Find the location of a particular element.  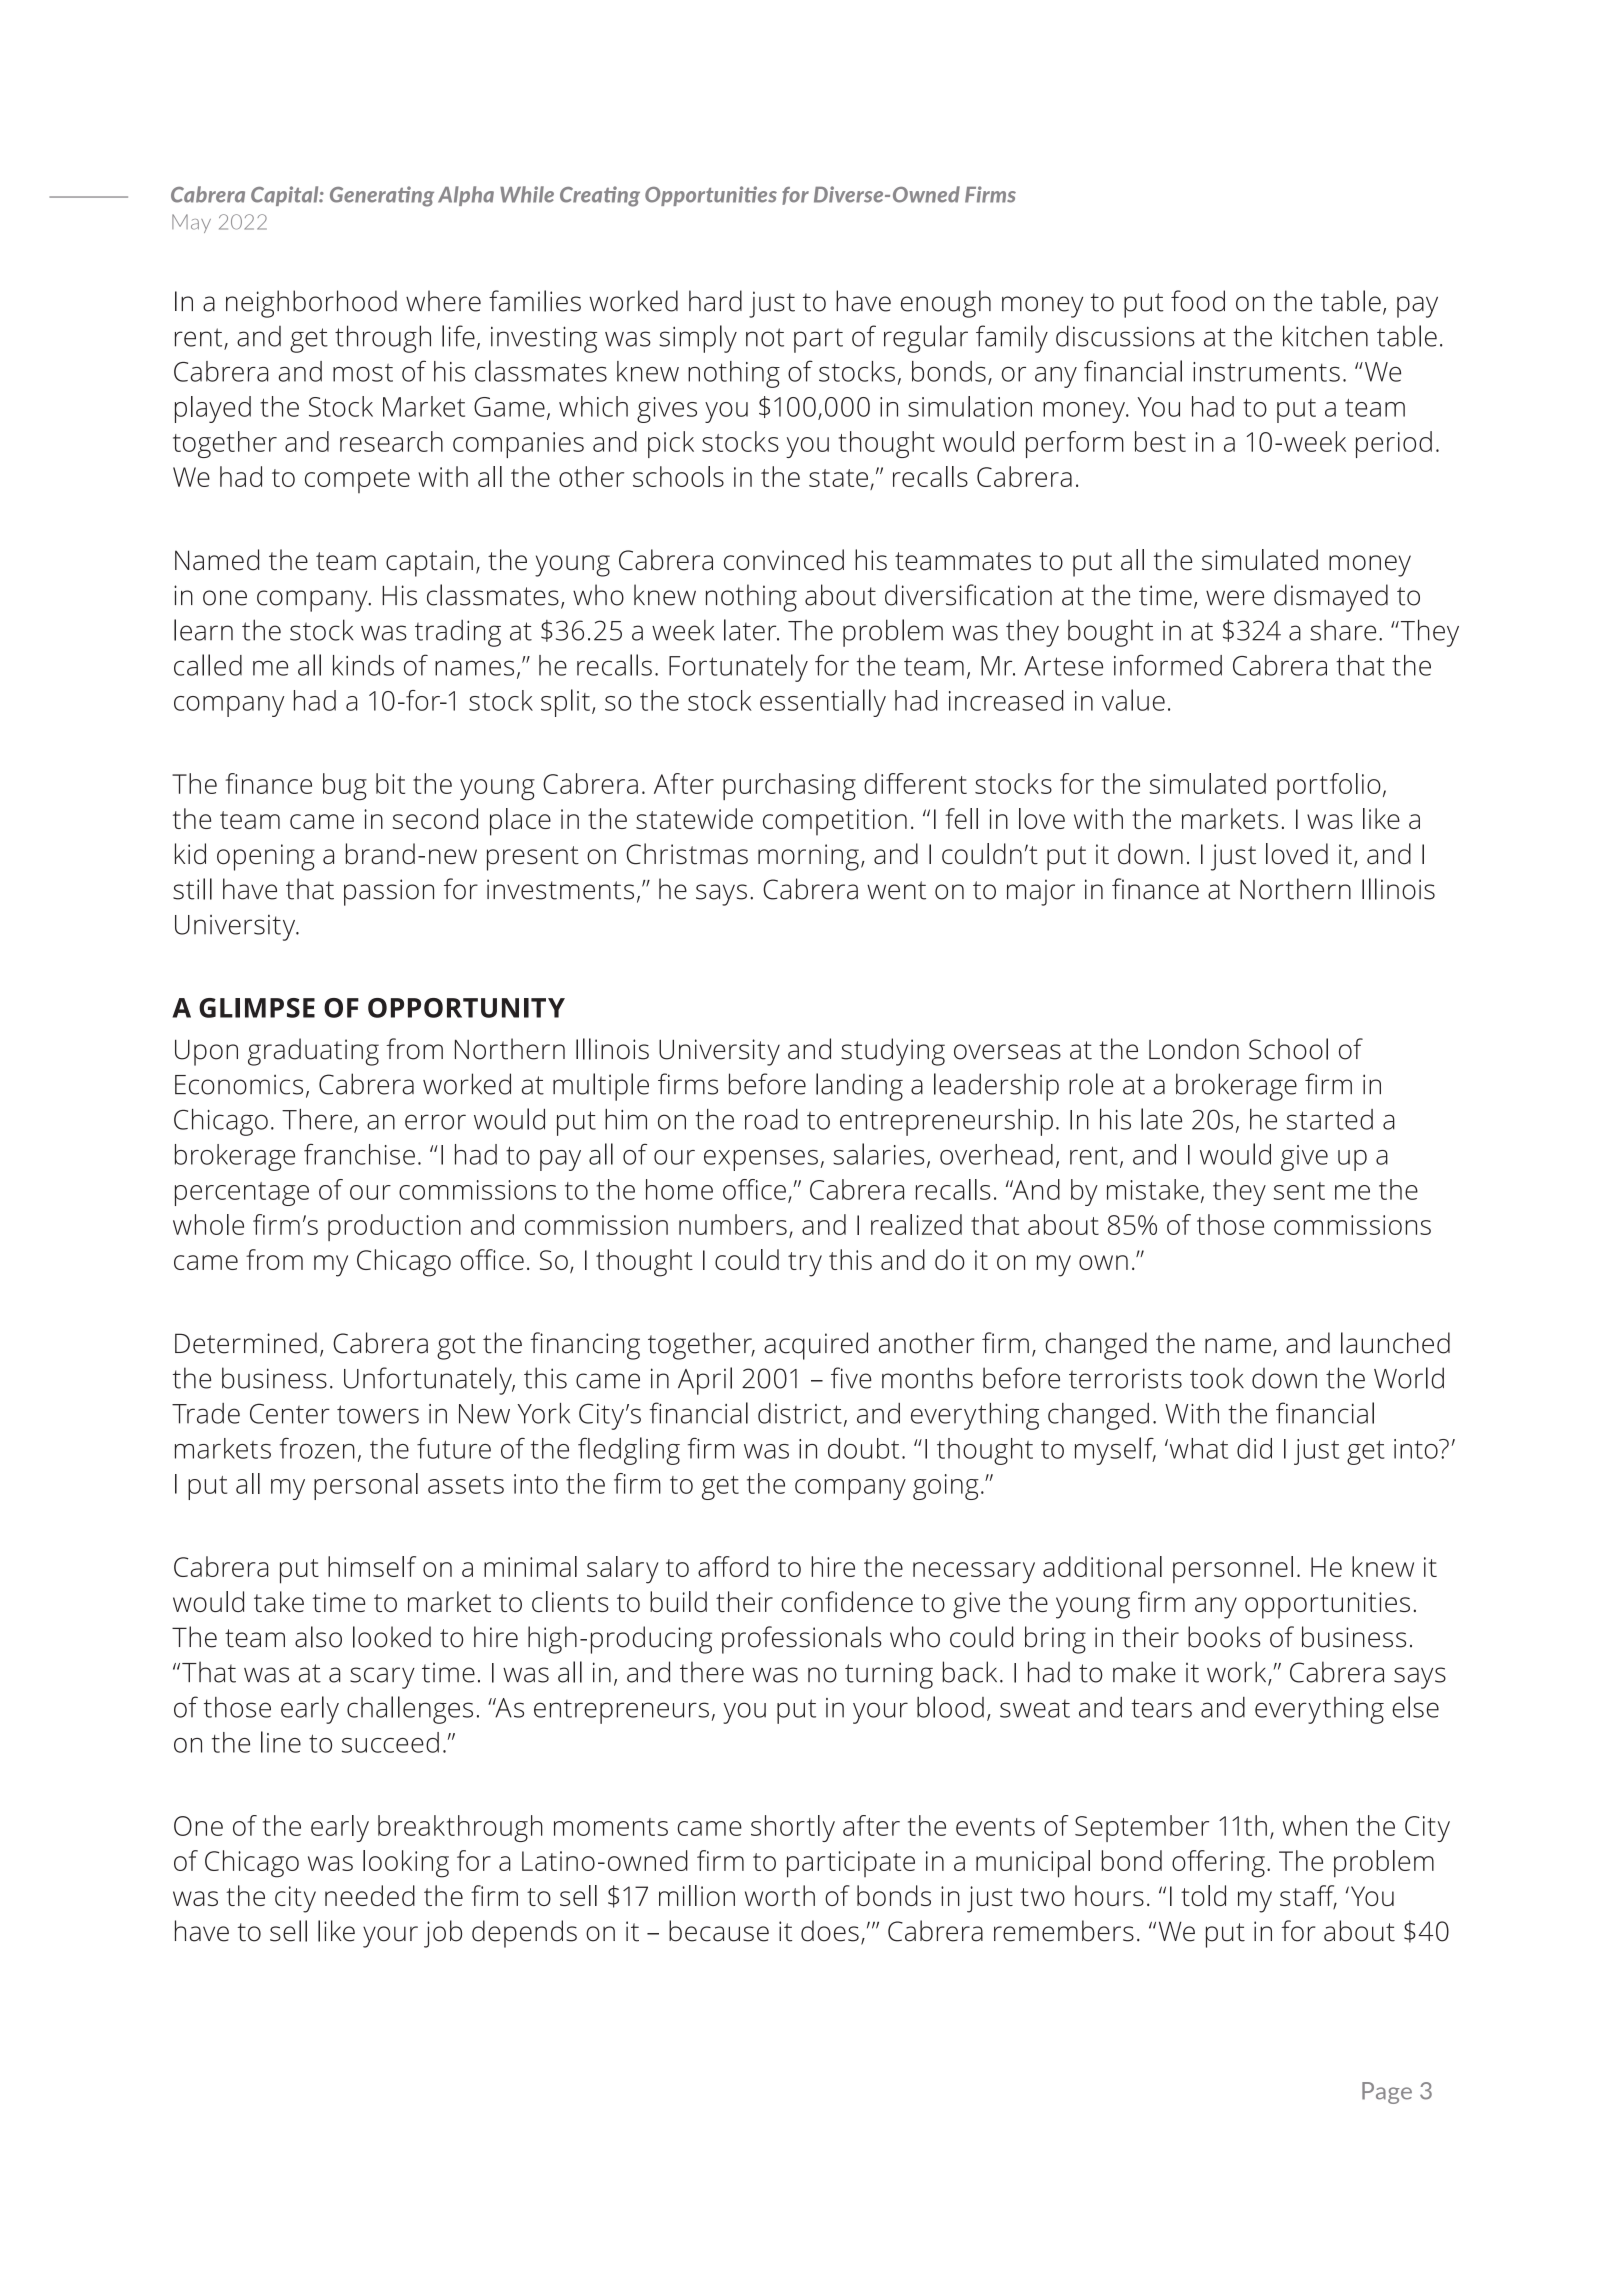

hard is located at coordinates (715, 301).
